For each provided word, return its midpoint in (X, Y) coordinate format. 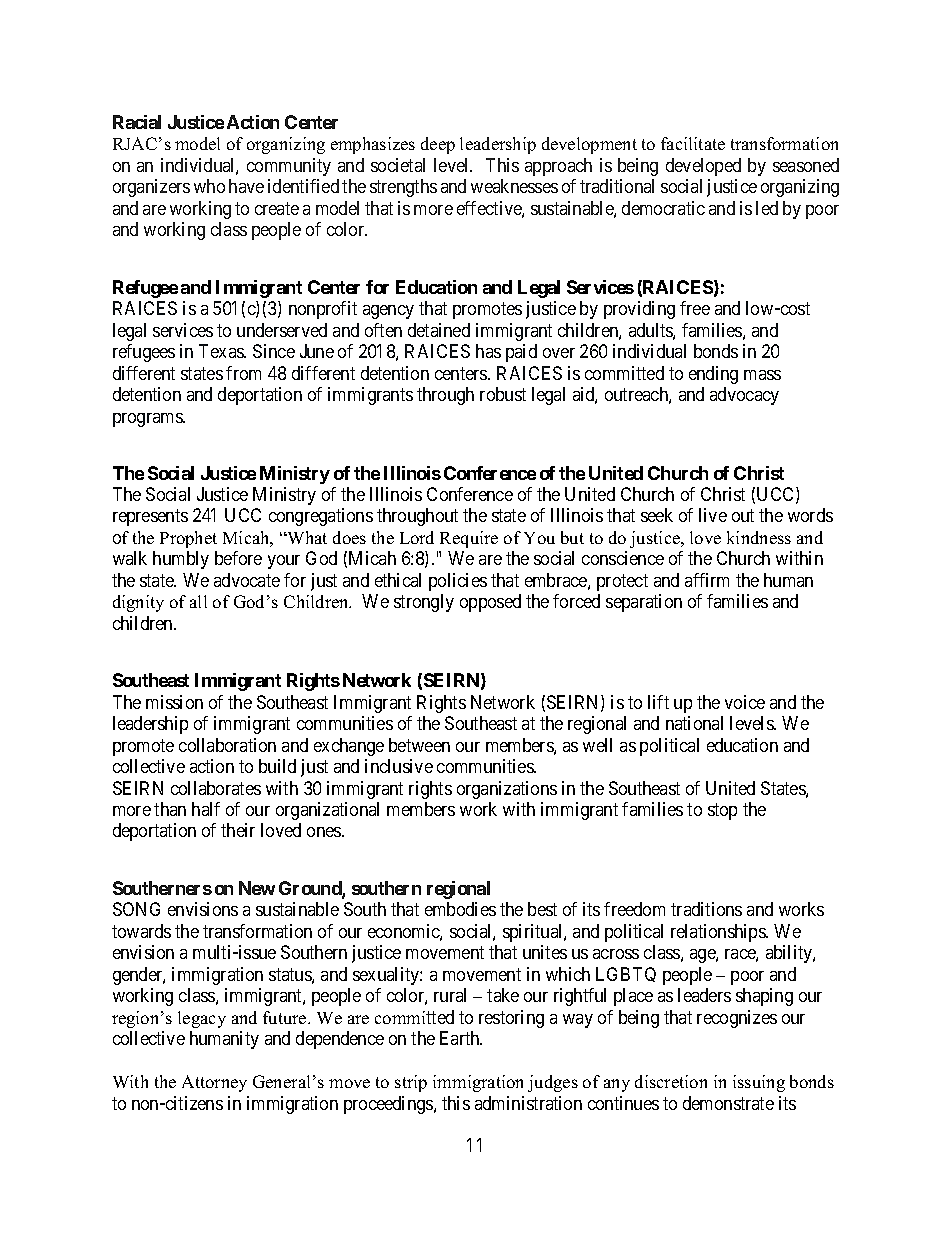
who (209, 186)
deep (438, 145)
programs (148, 420)
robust (503, 394)
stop (722, 811)
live (713, 515)
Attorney (214, 1083)
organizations (507, 790)
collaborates (216, 788)
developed (703, 167)
